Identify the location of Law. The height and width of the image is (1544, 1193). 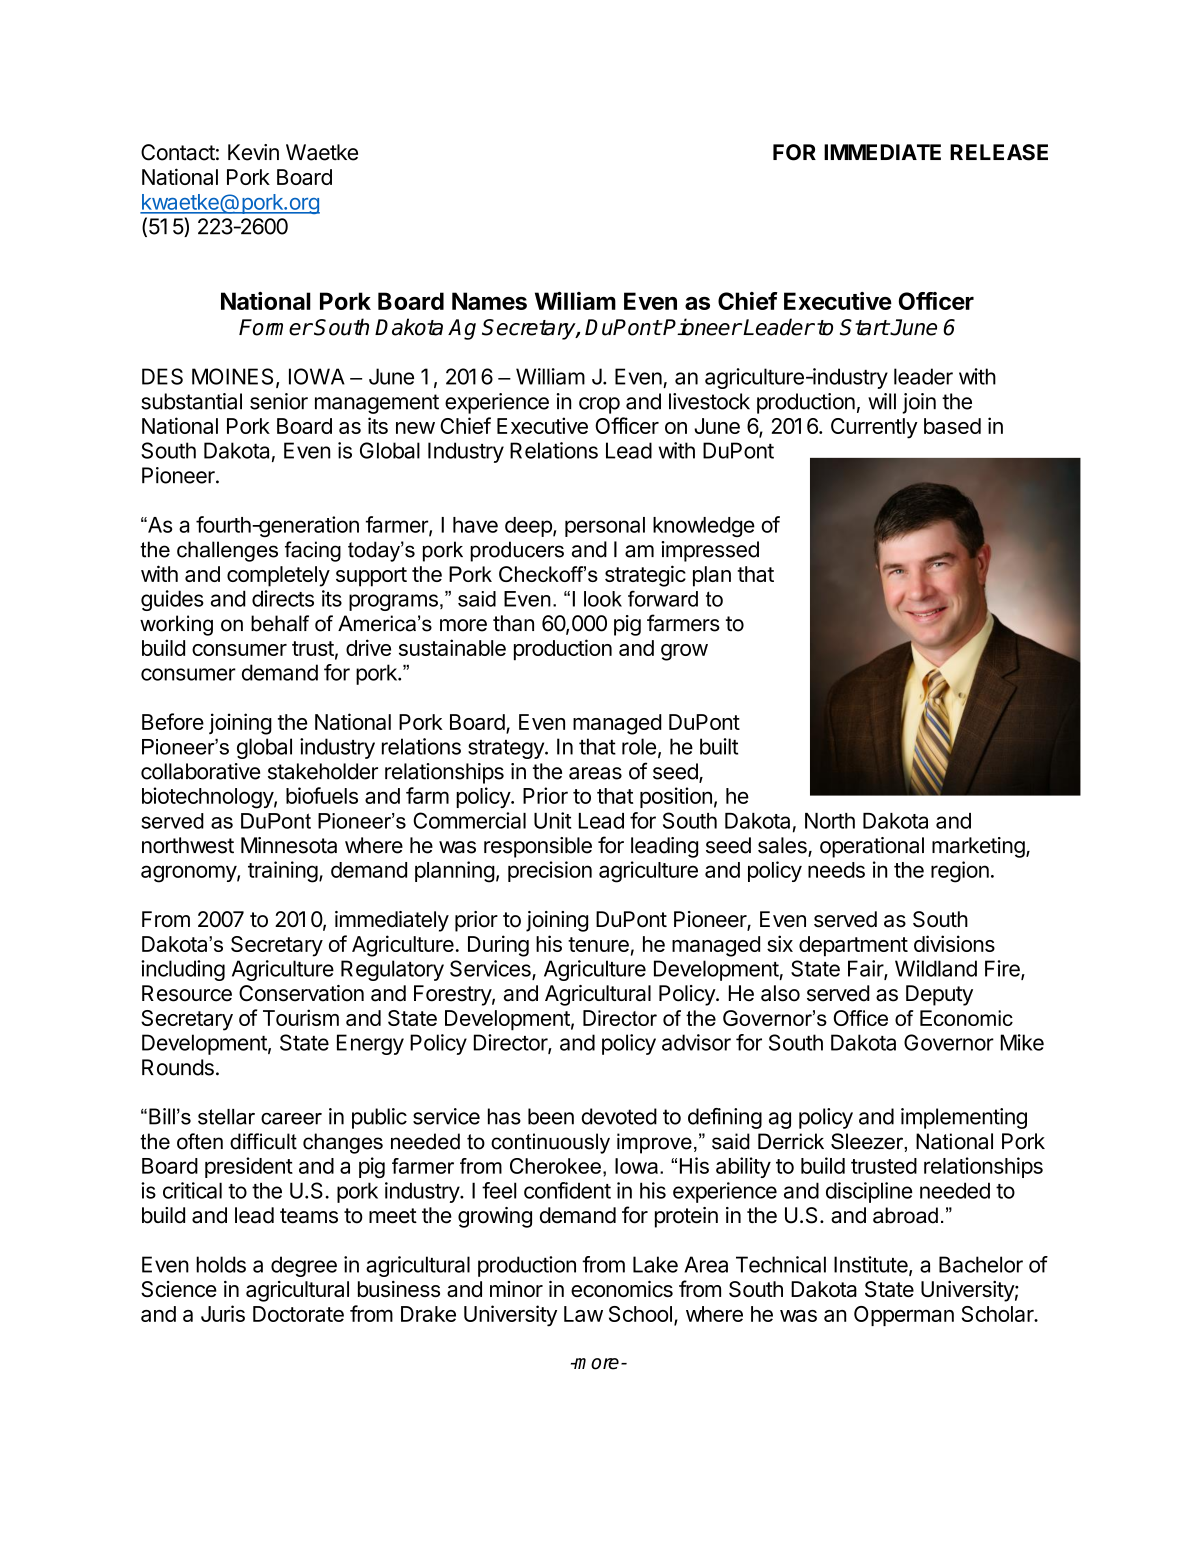
(583, 1314).
